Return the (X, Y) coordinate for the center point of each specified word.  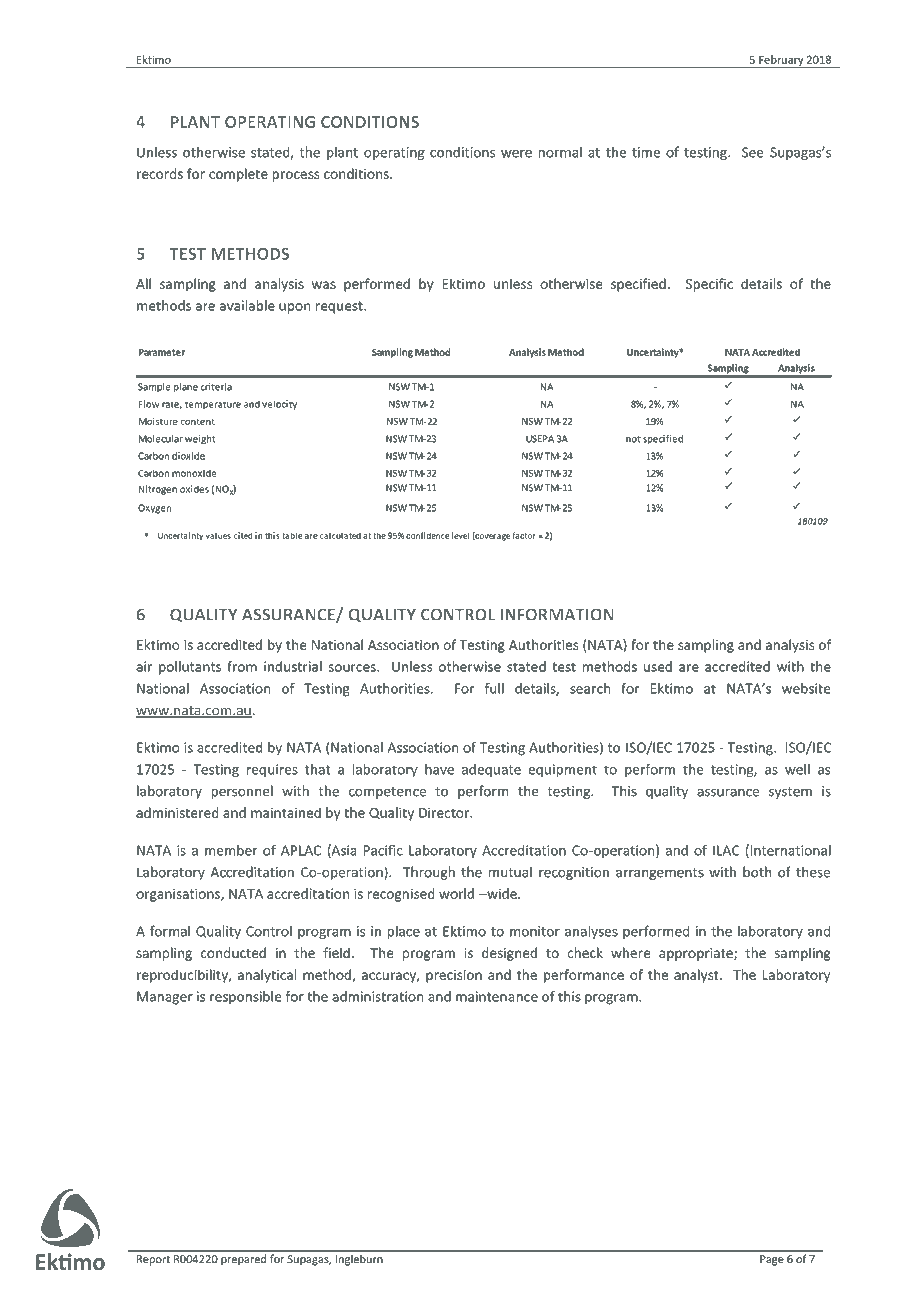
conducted (233, 952)
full (494, 688)
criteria (216, 387)
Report (153, 1260)
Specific (709, 285)
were (516, 154)
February (781, 61)
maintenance (497, 996)
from (242, 666)
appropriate (697, 954)
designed (509, 954)
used (658, 666)
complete (238, 175)
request (340, 307)
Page (772, 1260)
